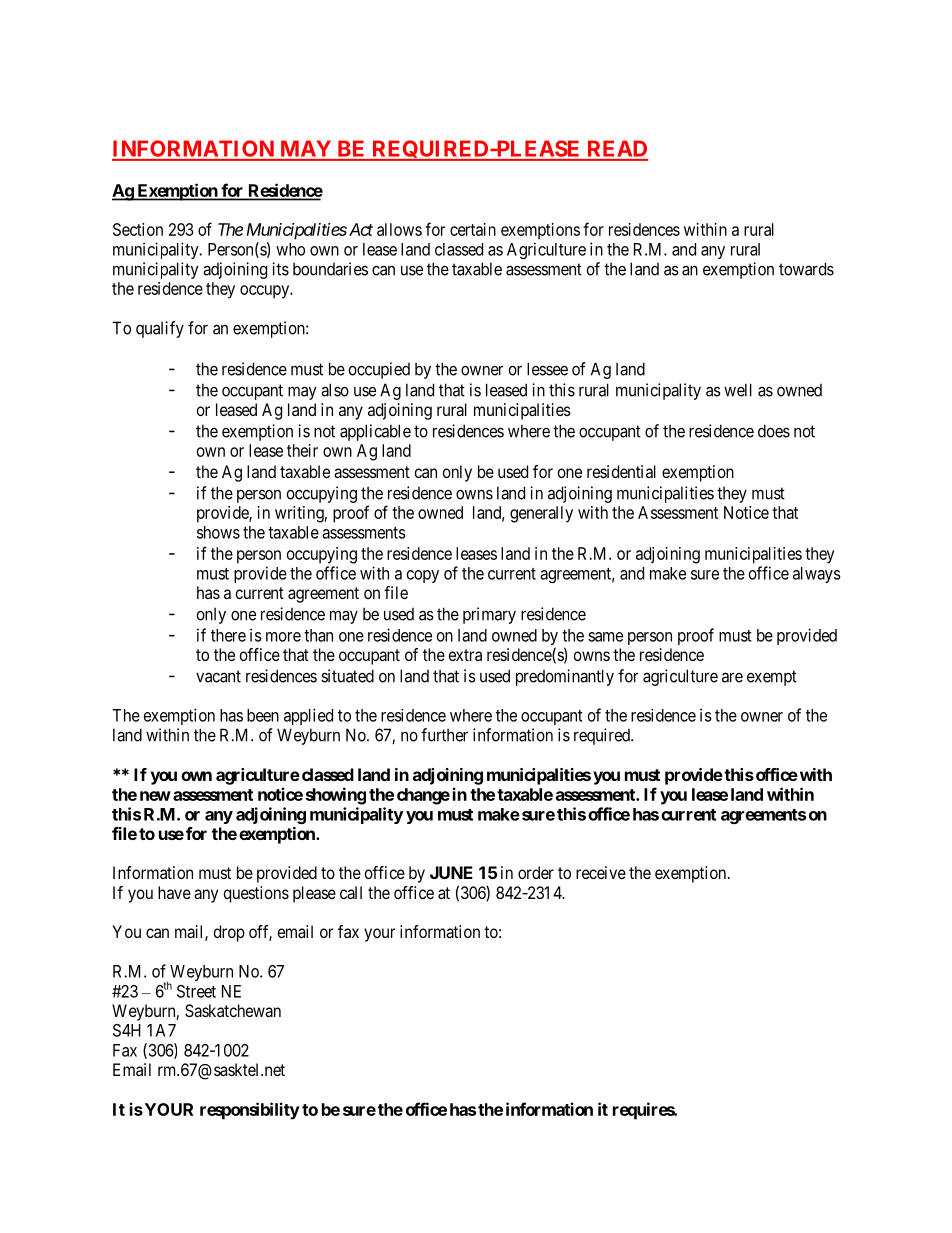 Image resolution: width=952 pixels, height=1233 pixels. Describe the element at coordinates (250, 1111) in the image. I see `responsibility` at that location.
